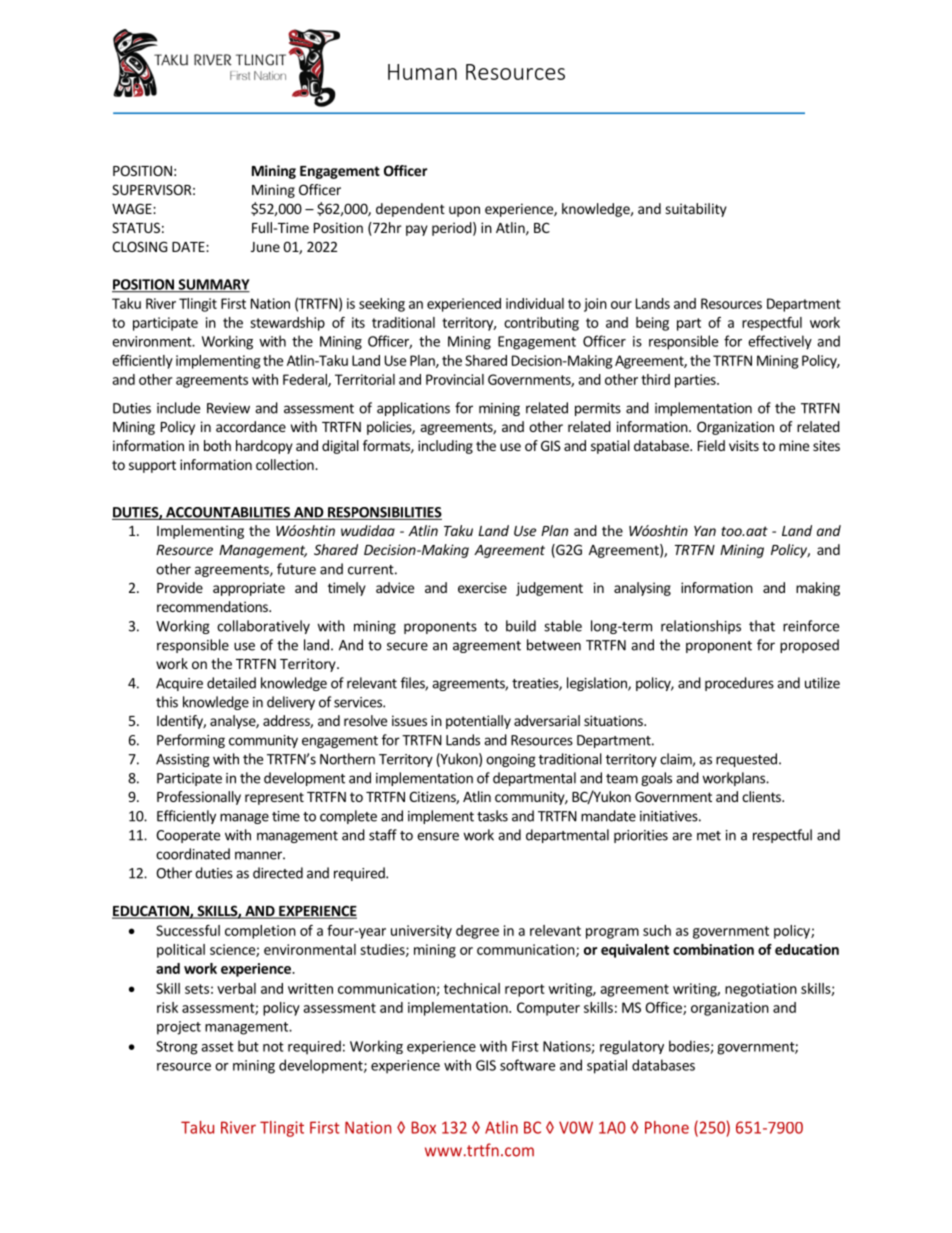 This screenshot has width=952, height=1233. I want to click on Provincial, so click(455, 379).
